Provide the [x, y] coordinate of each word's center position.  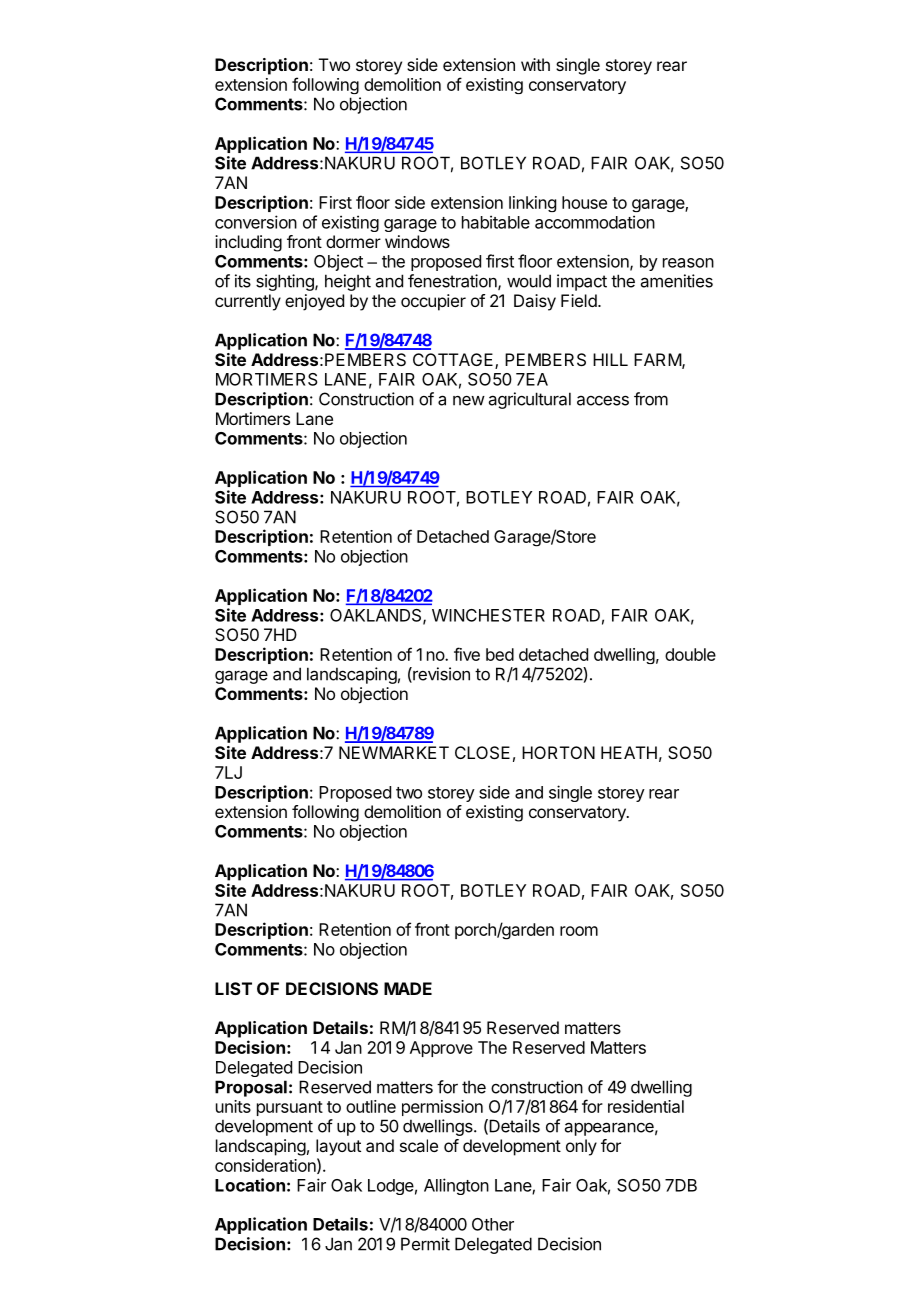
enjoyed [314, 302]
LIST [233, 988]
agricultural [530, 400]
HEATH [629, 752]
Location [250, 1185]
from [651, 399]
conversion [256, 222]
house [584, 202]
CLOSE [482, 752]
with [535, 64]
